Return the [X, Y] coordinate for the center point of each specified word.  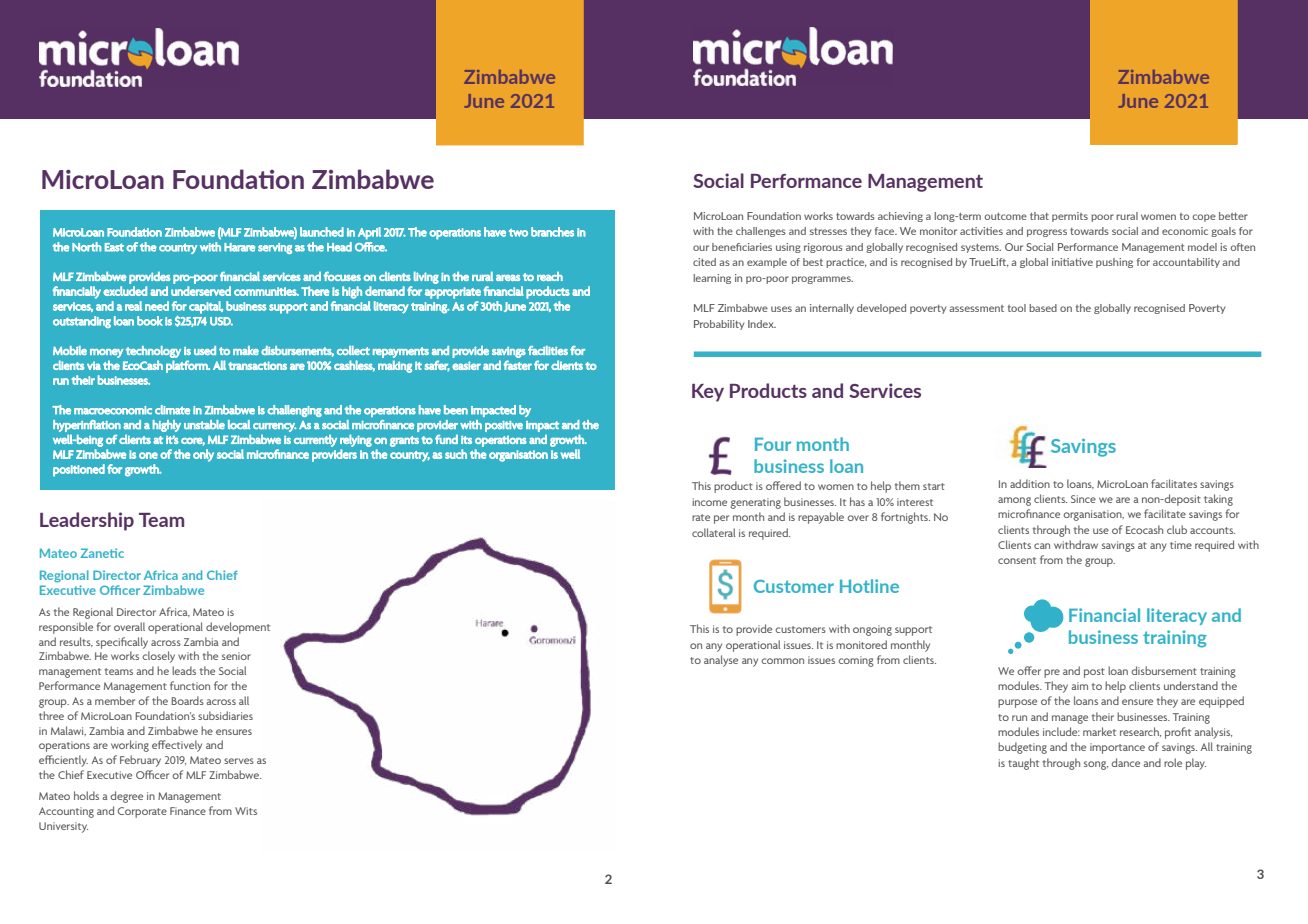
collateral [713, 532]
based [1043, 308]
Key [708, 393]
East [114, 247]
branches [552, 232]
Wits [246, 811]
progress [1047, 233]
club [1177, 529]
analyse [721, 661]
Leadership [87, 521]
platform [188, 366]
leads [184, 670]
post [1094, 673]
